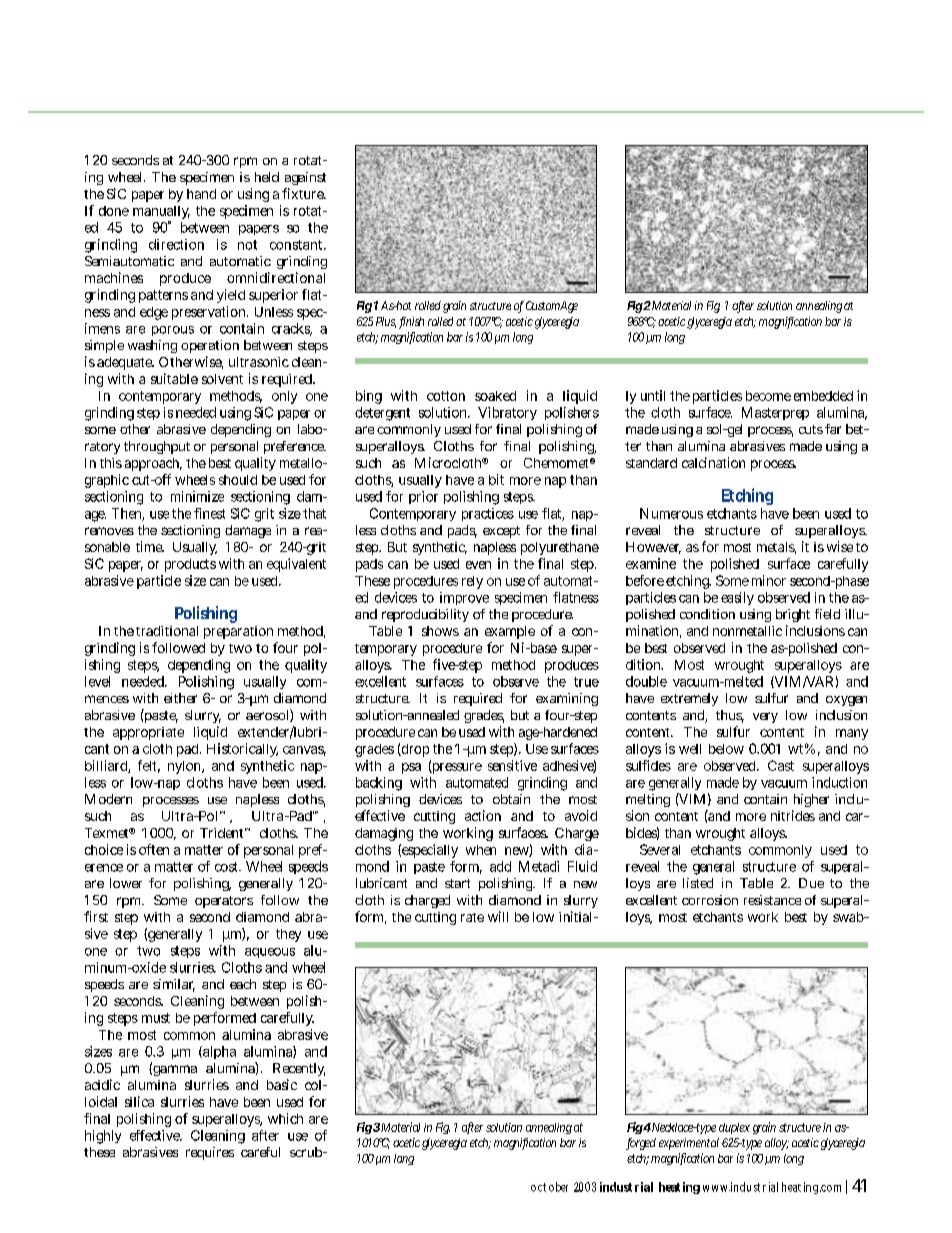 Image resolution: width=952 pixels, height=1233 pixels. Describe the element at coordinates (210, 1153) in the screenshot. I see `requires` at that location.
